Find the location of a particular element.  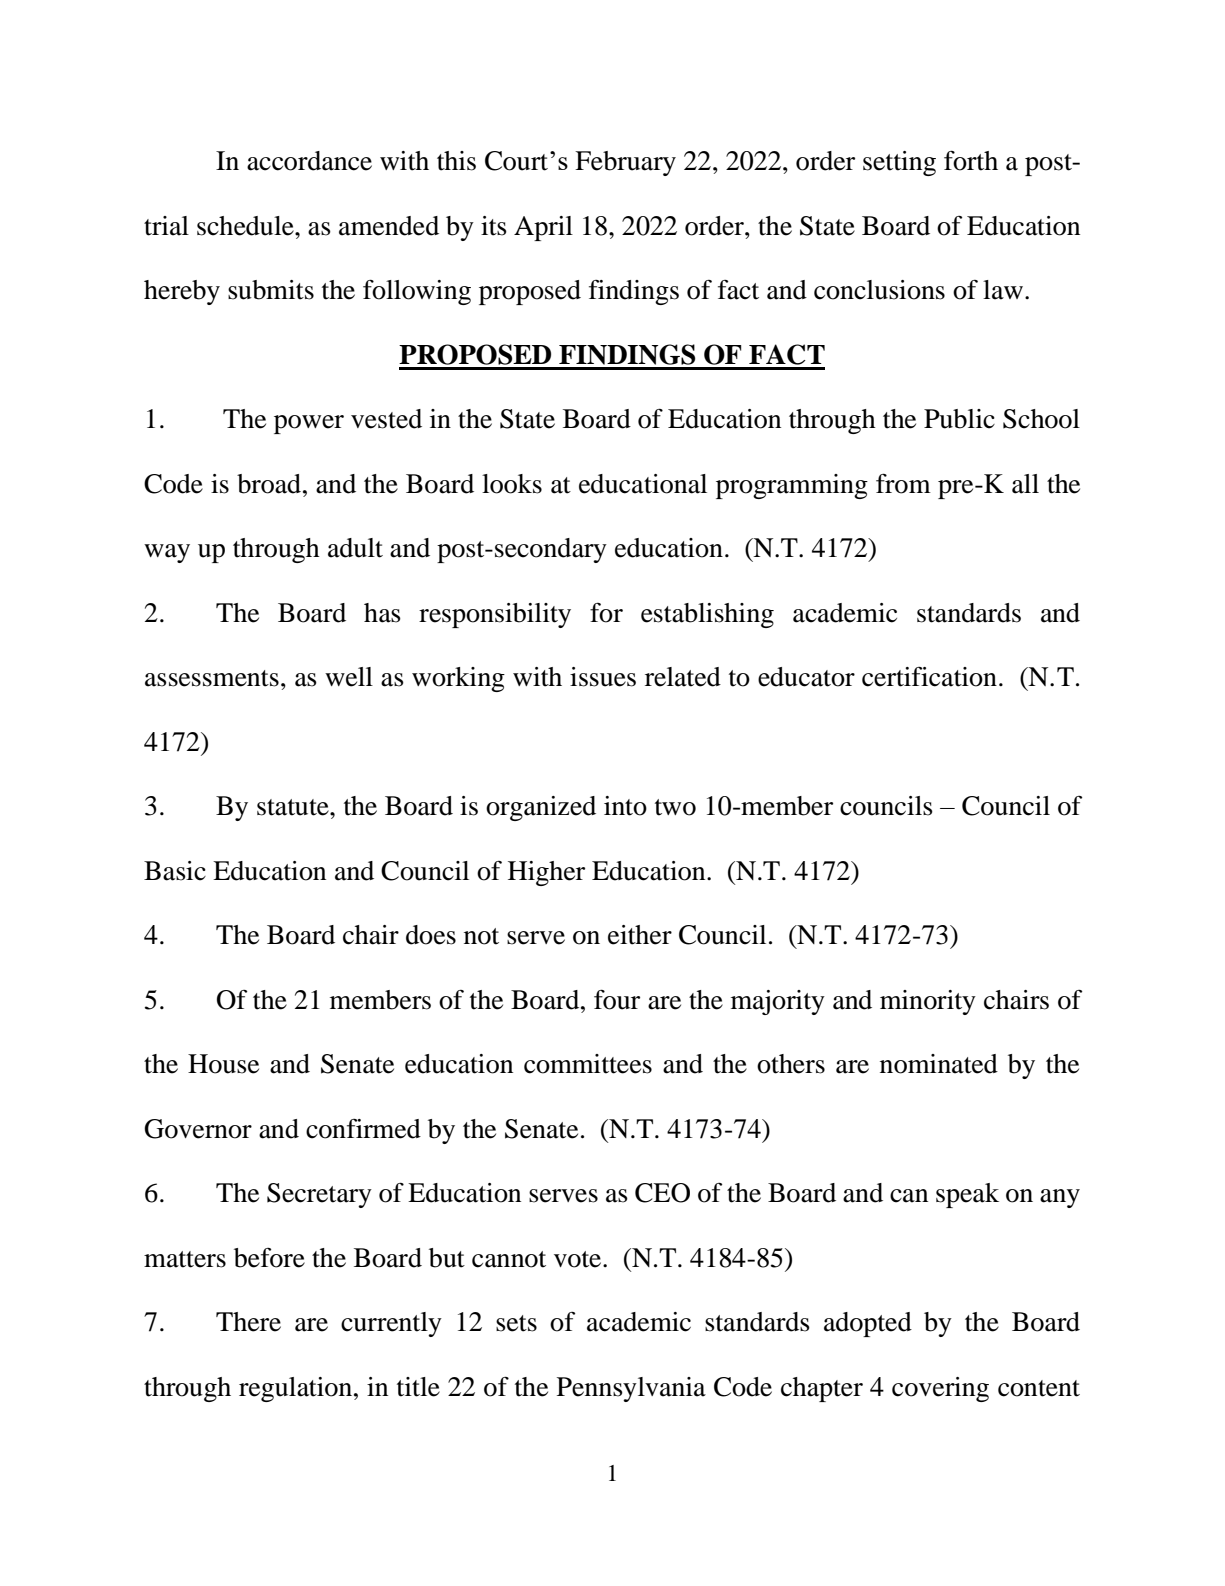

House is located at coordinates (223, 1064).
